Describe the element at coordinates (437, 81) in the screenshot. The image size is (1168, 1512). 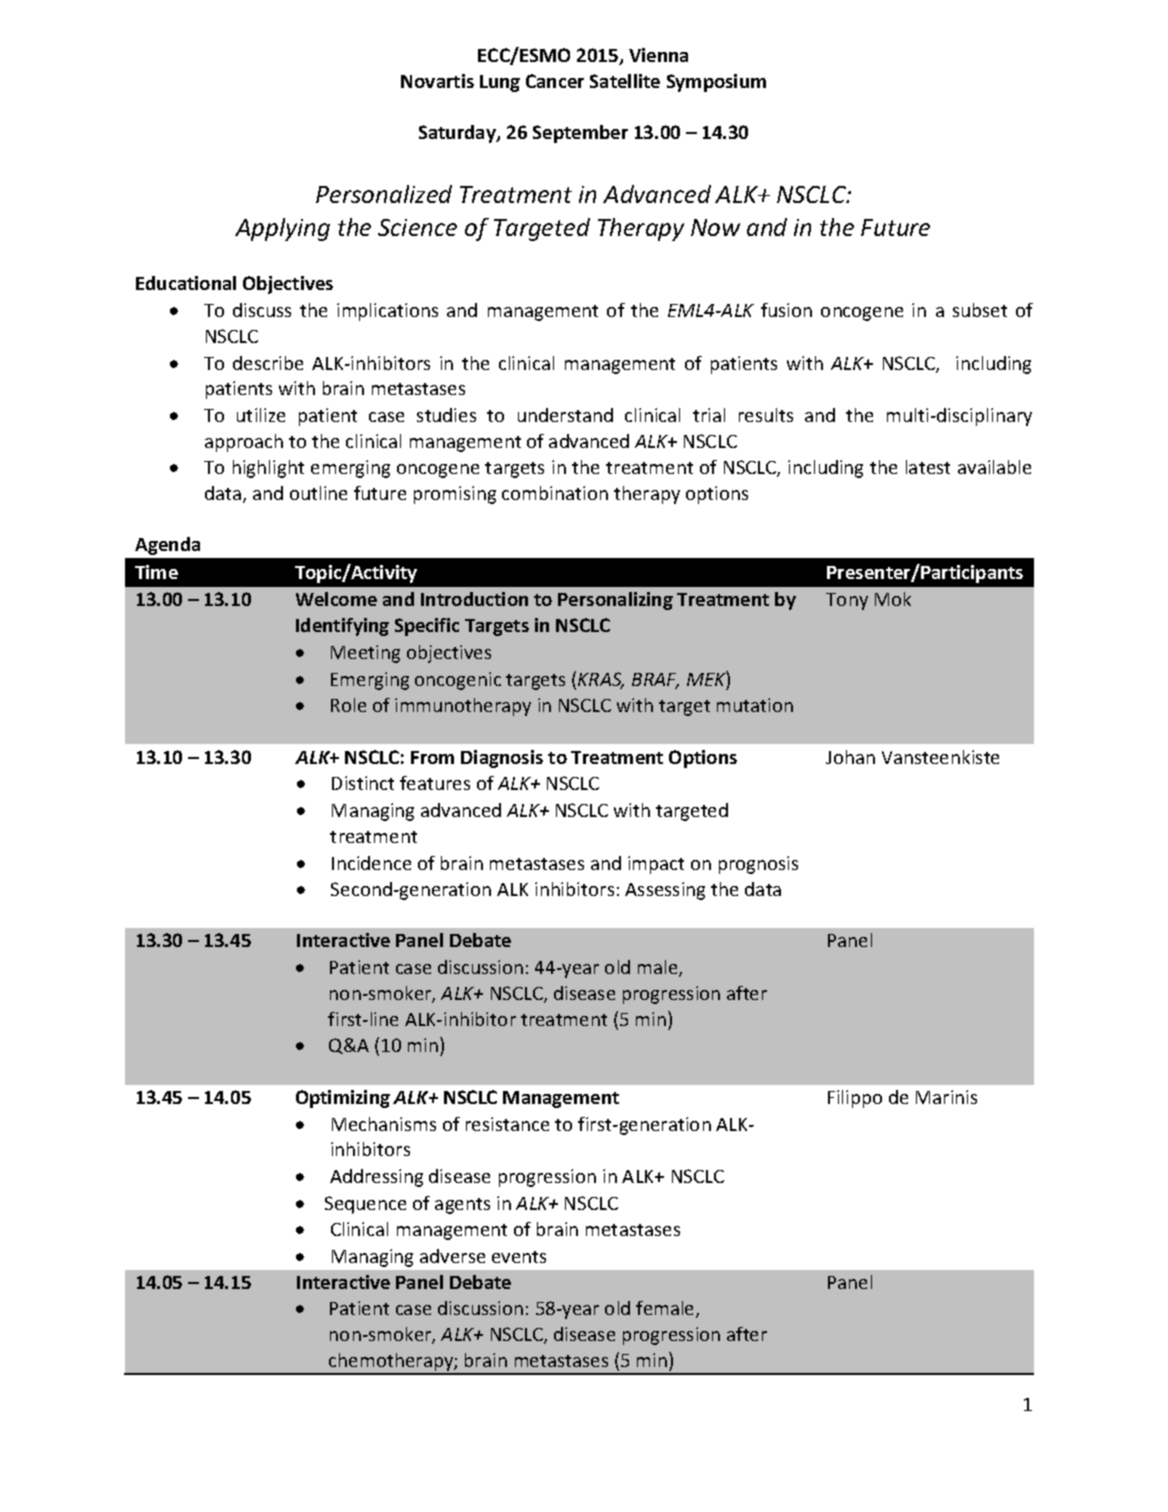
I see `Novartis` at that location.
